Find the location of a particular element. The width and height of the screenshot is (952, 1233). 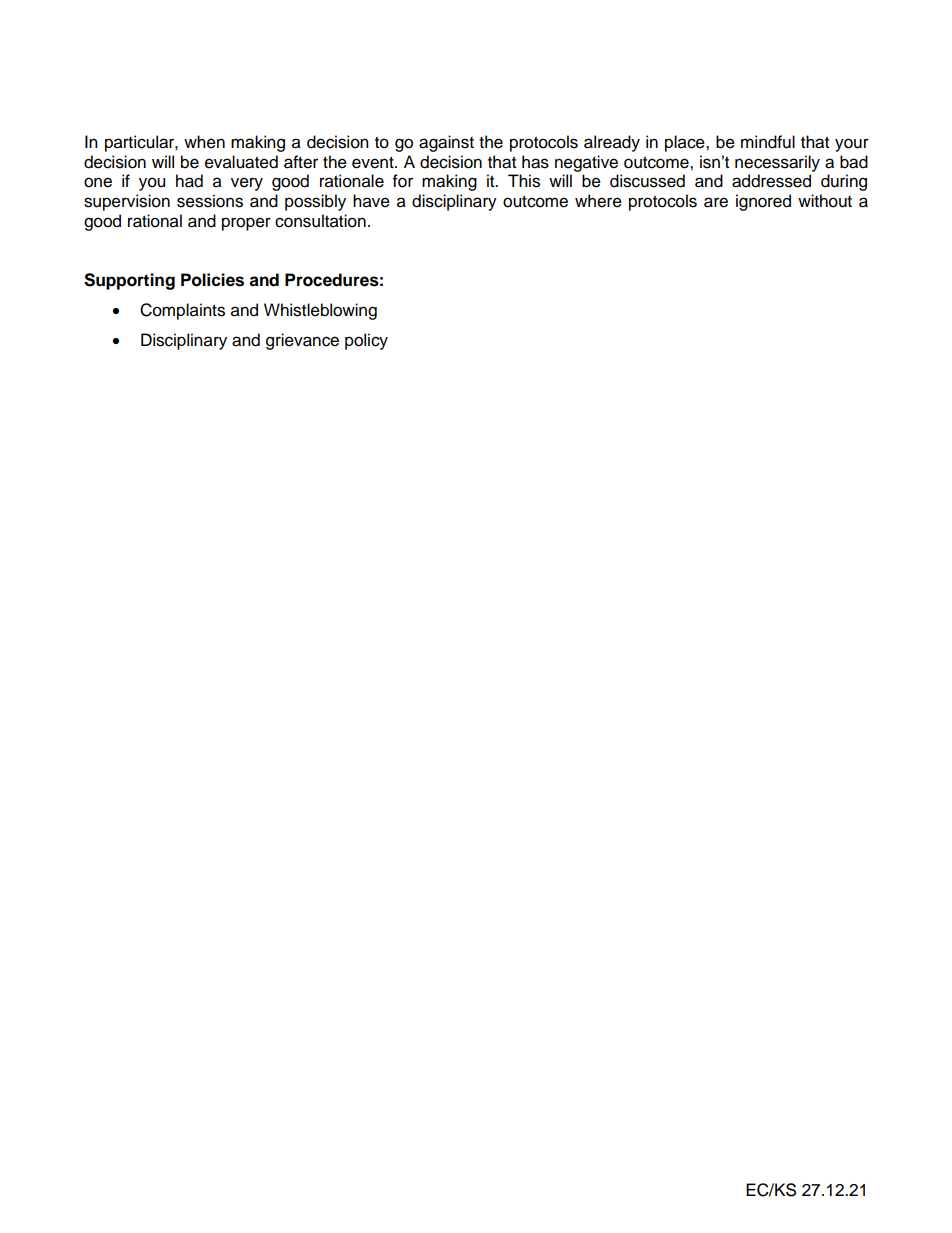

Whistleblowing is located at coordinates (320, 311).
